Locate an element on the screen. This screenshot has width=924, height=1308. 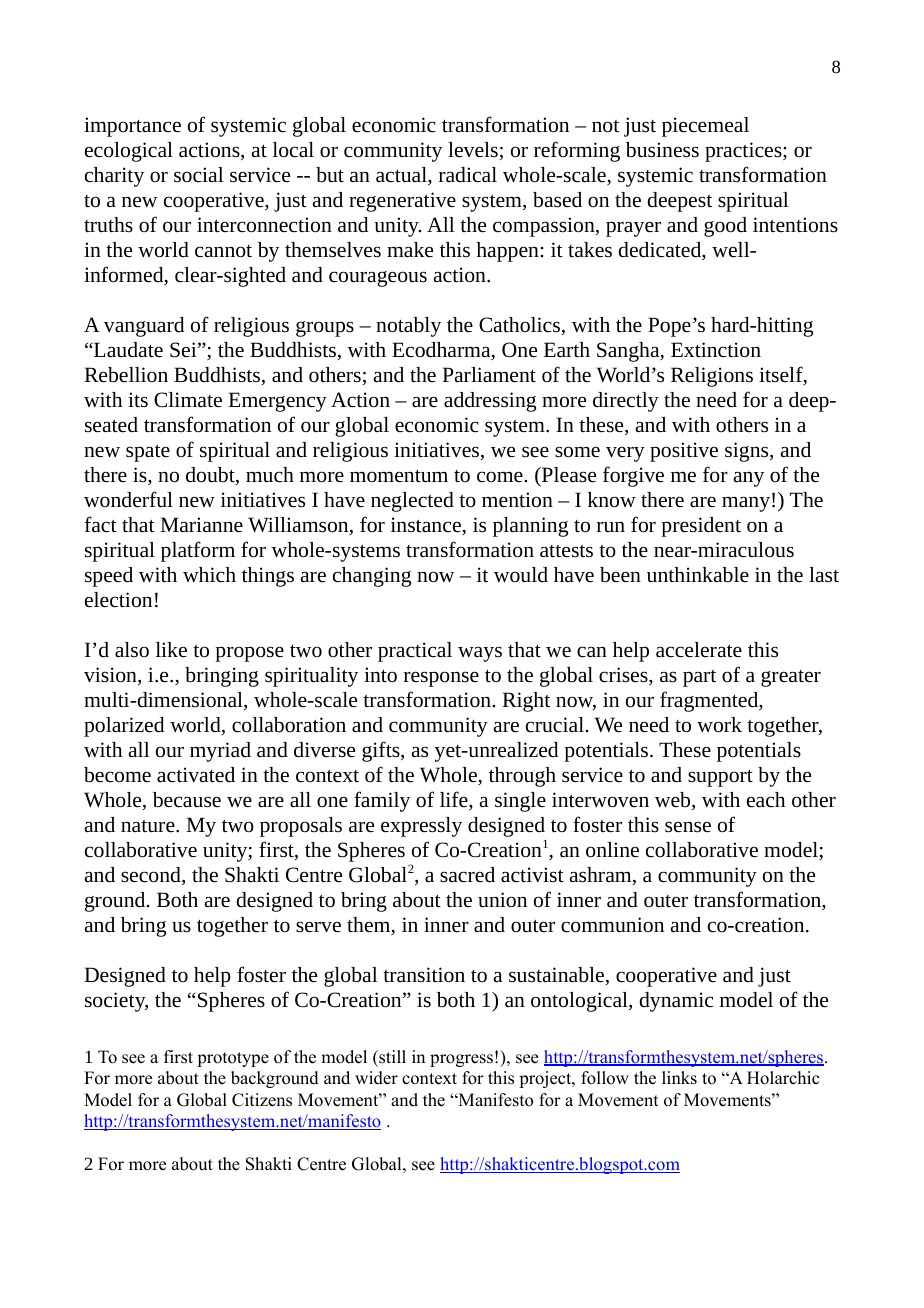
links is located at coordinates (679, 1078).
